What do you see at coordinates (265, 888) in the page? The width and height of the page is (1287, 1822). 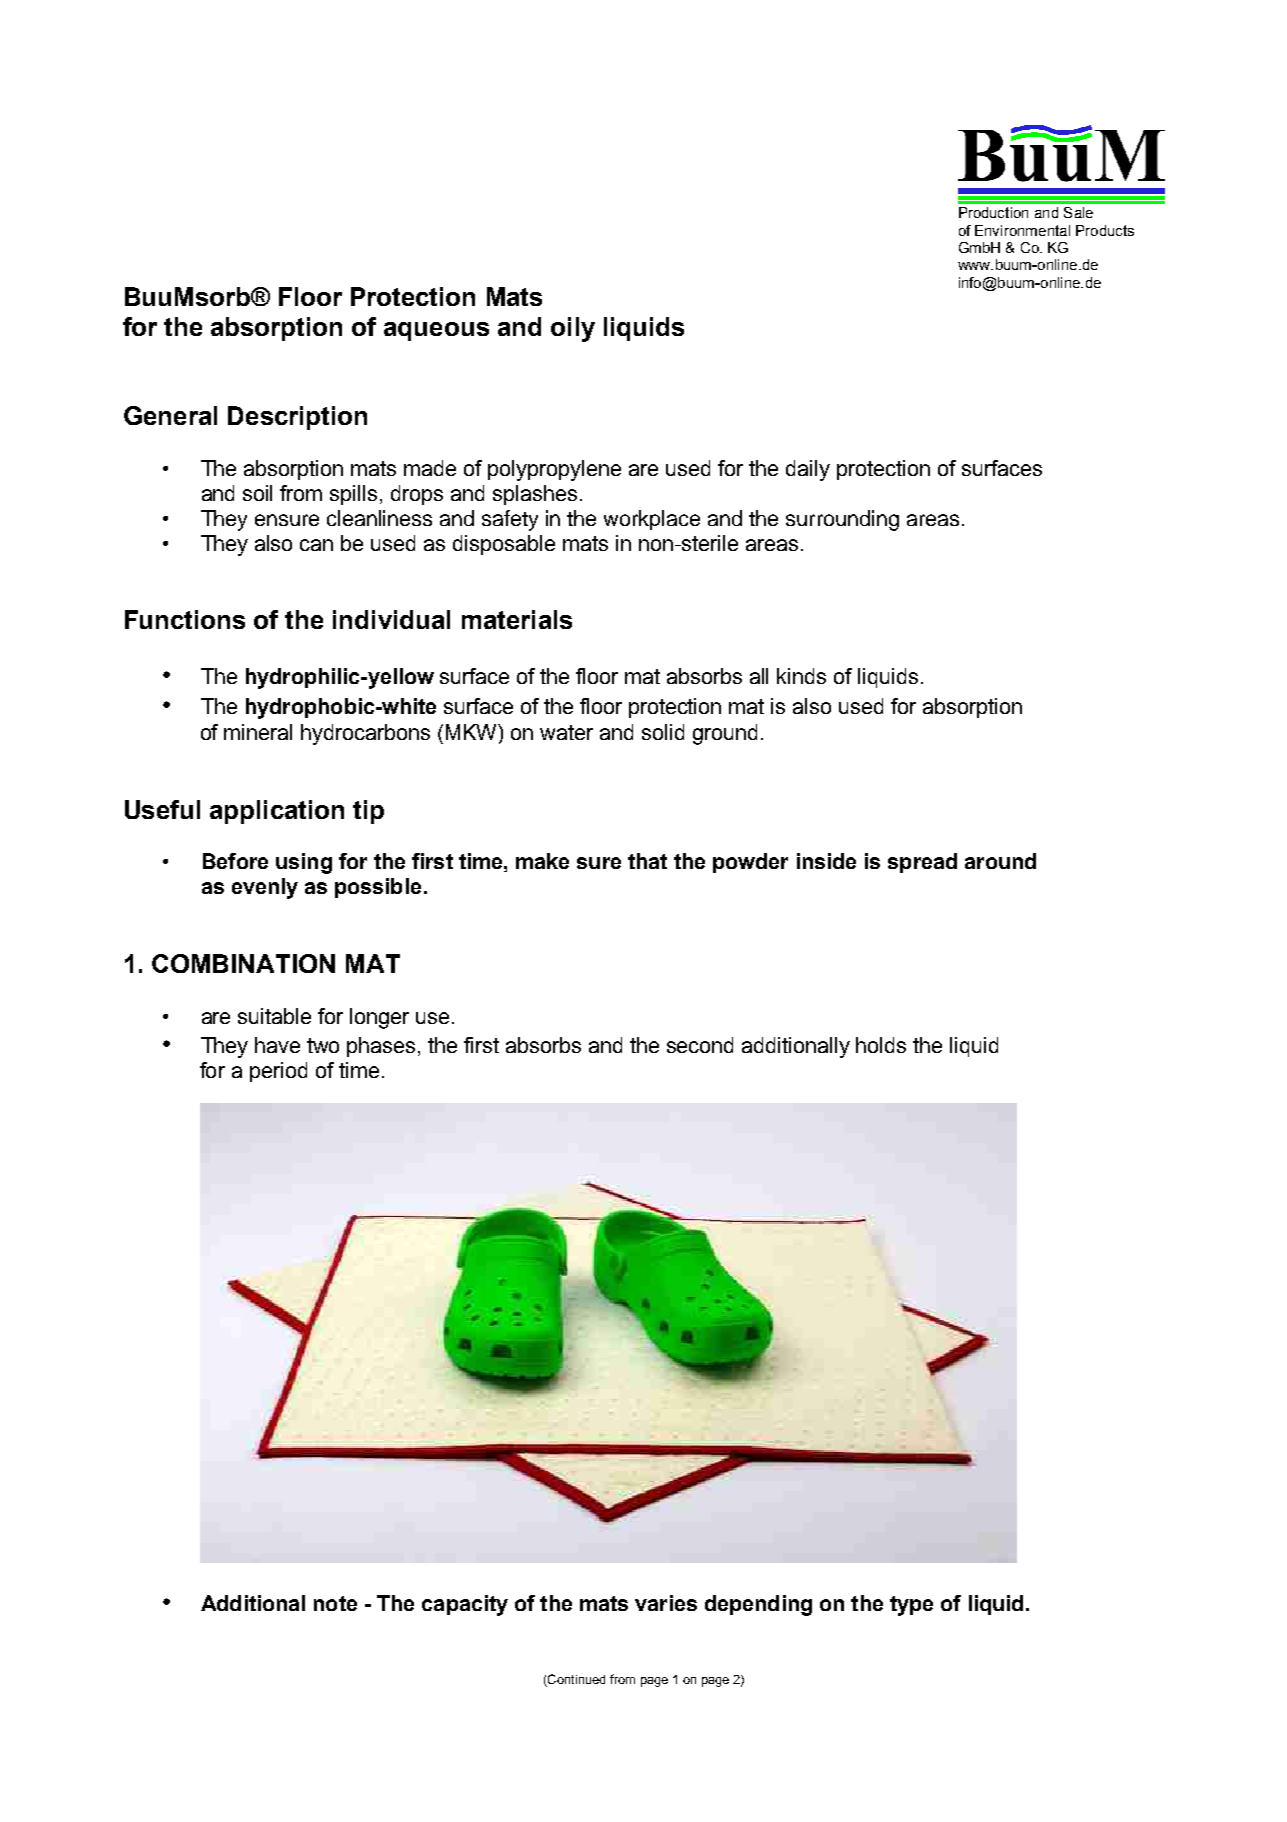 I see `evenly` at bounding box center [265, 888].
